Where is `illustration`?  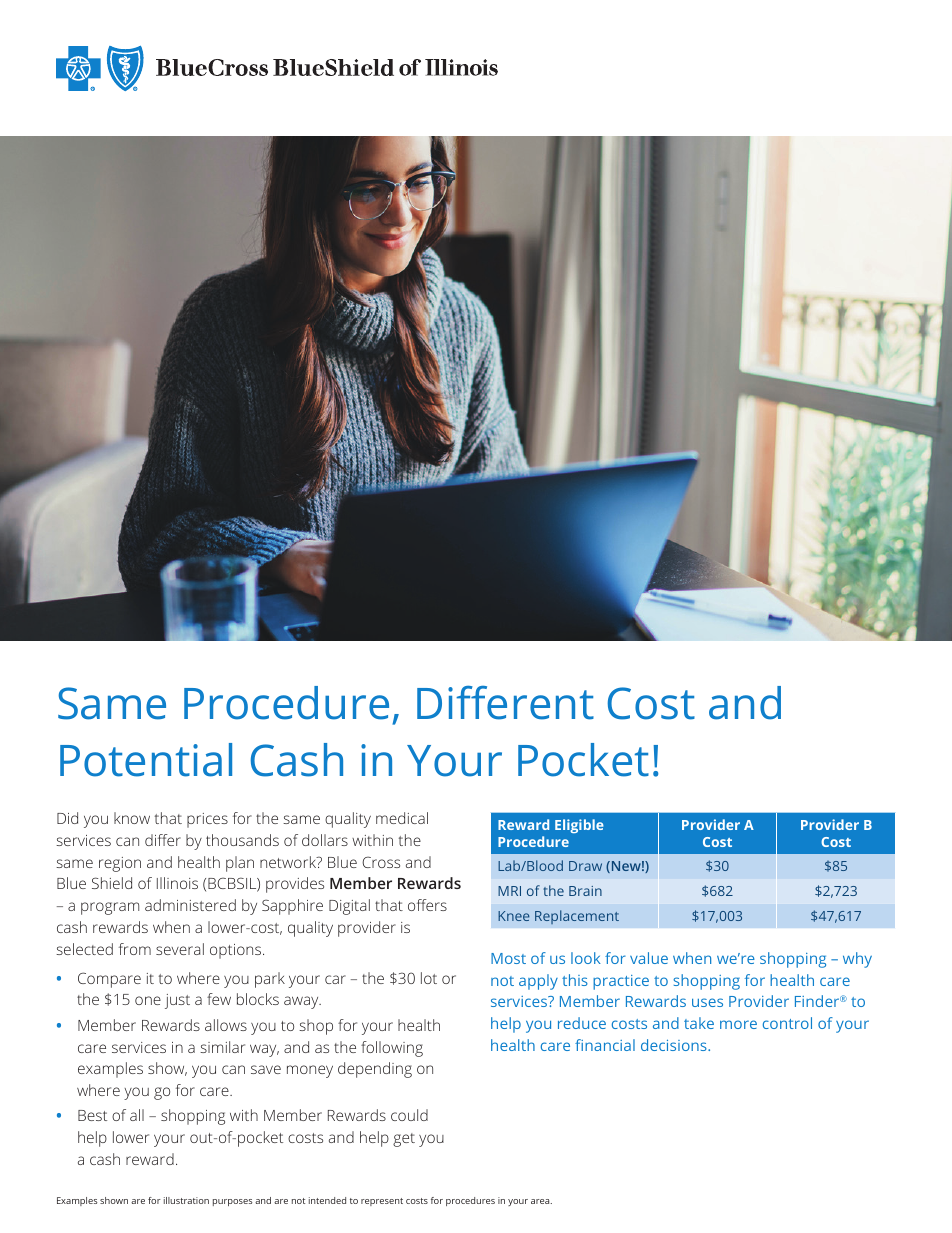 illustration is located at coordinates (186, 1200).
